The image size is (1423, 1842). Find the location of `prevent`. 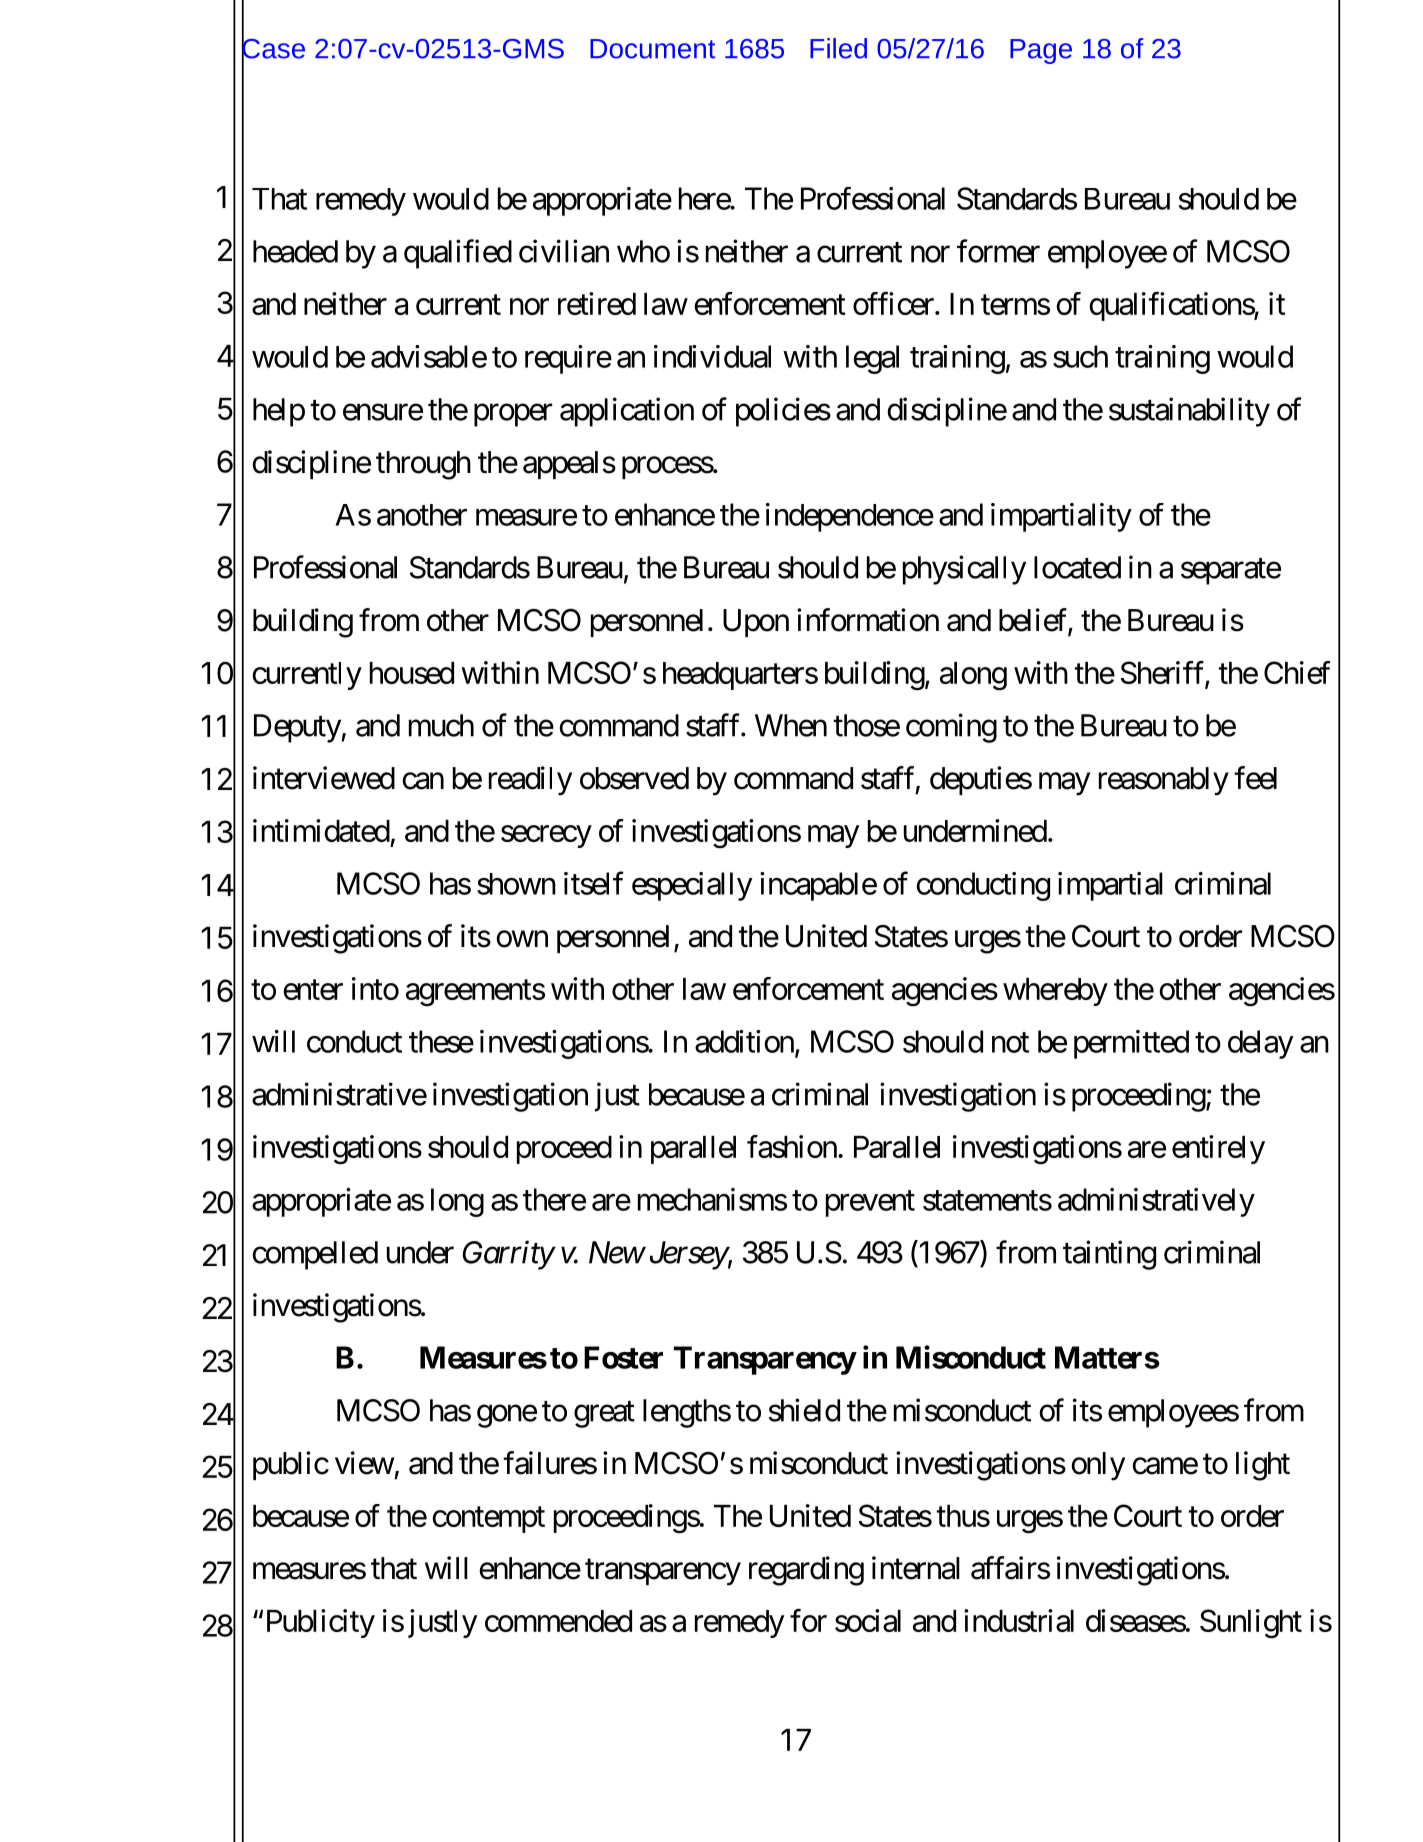

prevent is located at coordinates (870, 1204).
